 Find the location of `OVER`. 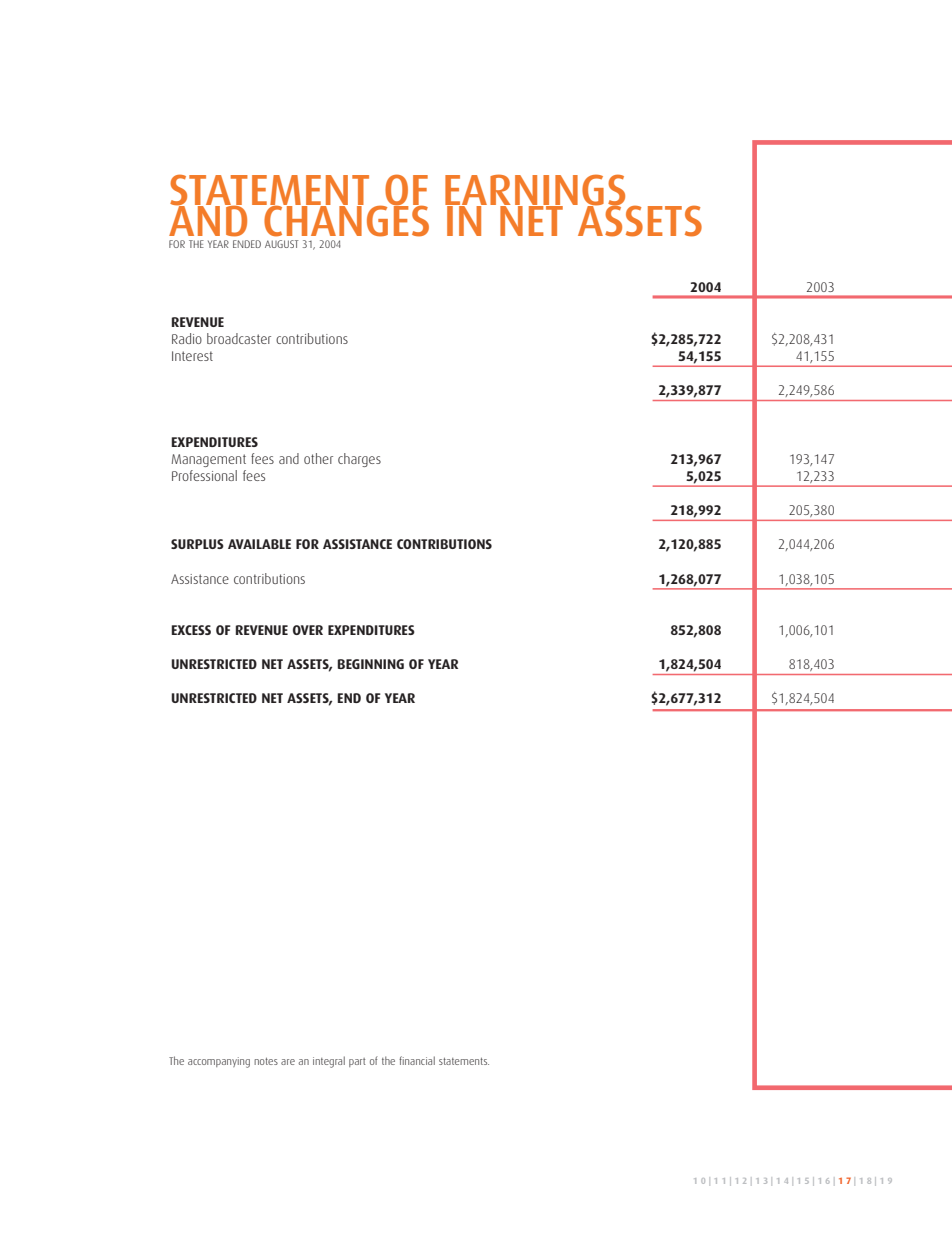

OVER is located at coordinates (308, 630).
